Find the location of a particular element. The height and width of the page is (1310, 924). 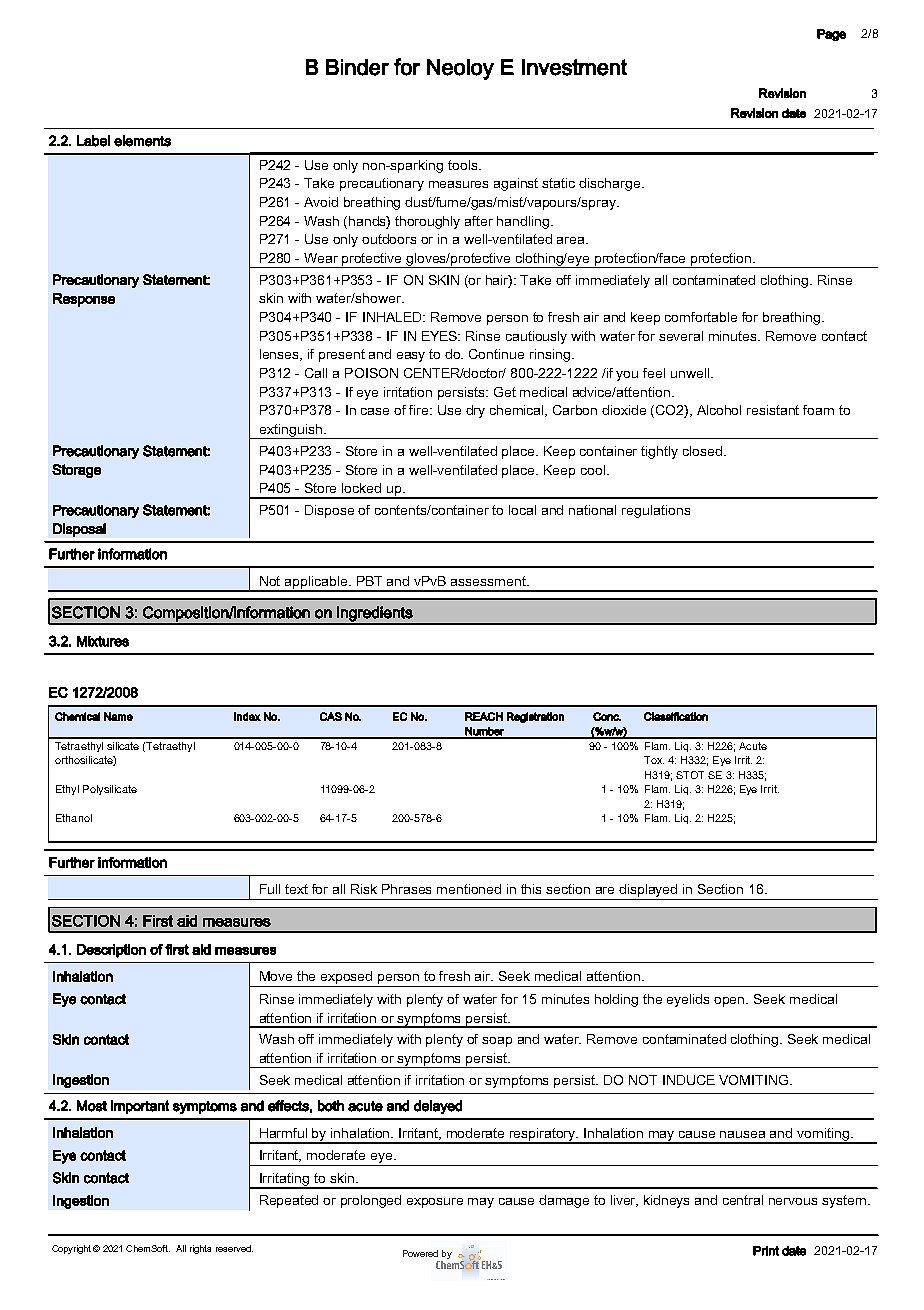

Mixtures is located at coordinates (103, 641).
